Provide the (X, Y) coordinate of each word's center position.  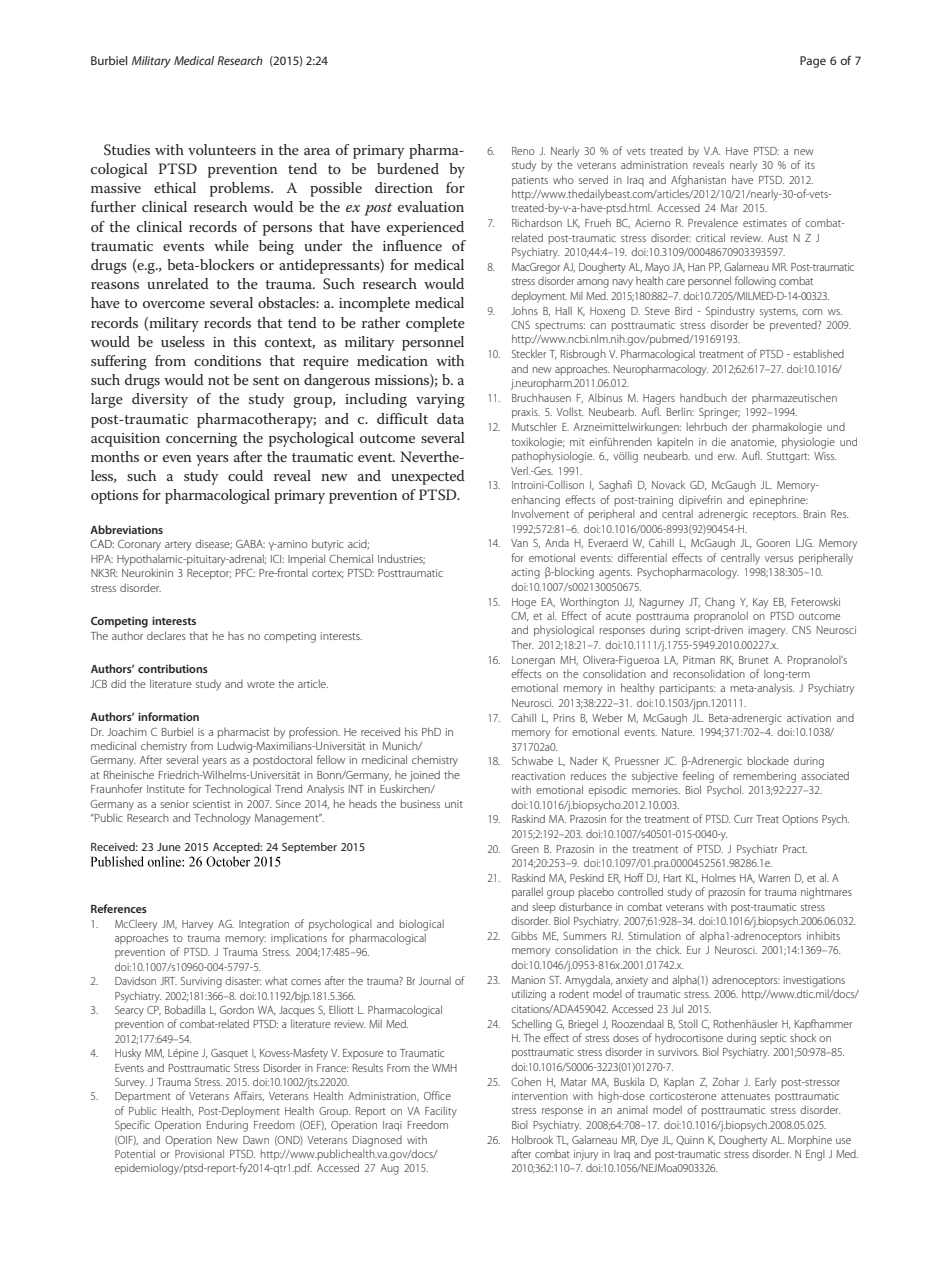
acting (525, 573)
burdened (408, 168)
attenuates (745, 1096)
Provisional (199, 1153)
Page (813, 62)
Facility (441, 1112)
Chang (720, 603)
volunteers (222, 149)
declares (166, 635)
